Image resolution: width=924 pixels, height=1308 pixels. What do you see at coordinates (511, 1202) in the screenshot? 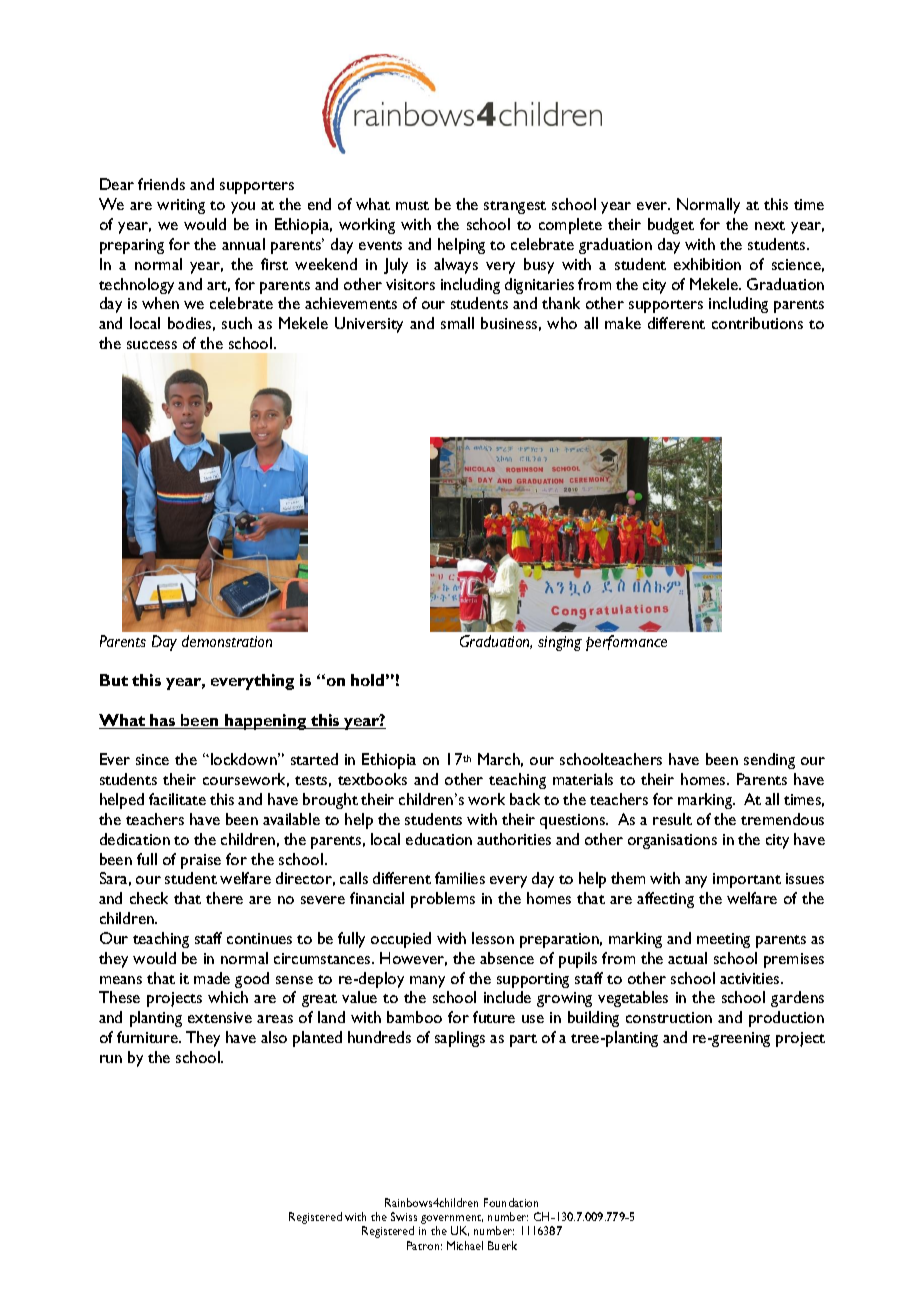
I see `Foundation` at bounding box center [511, 1202].
